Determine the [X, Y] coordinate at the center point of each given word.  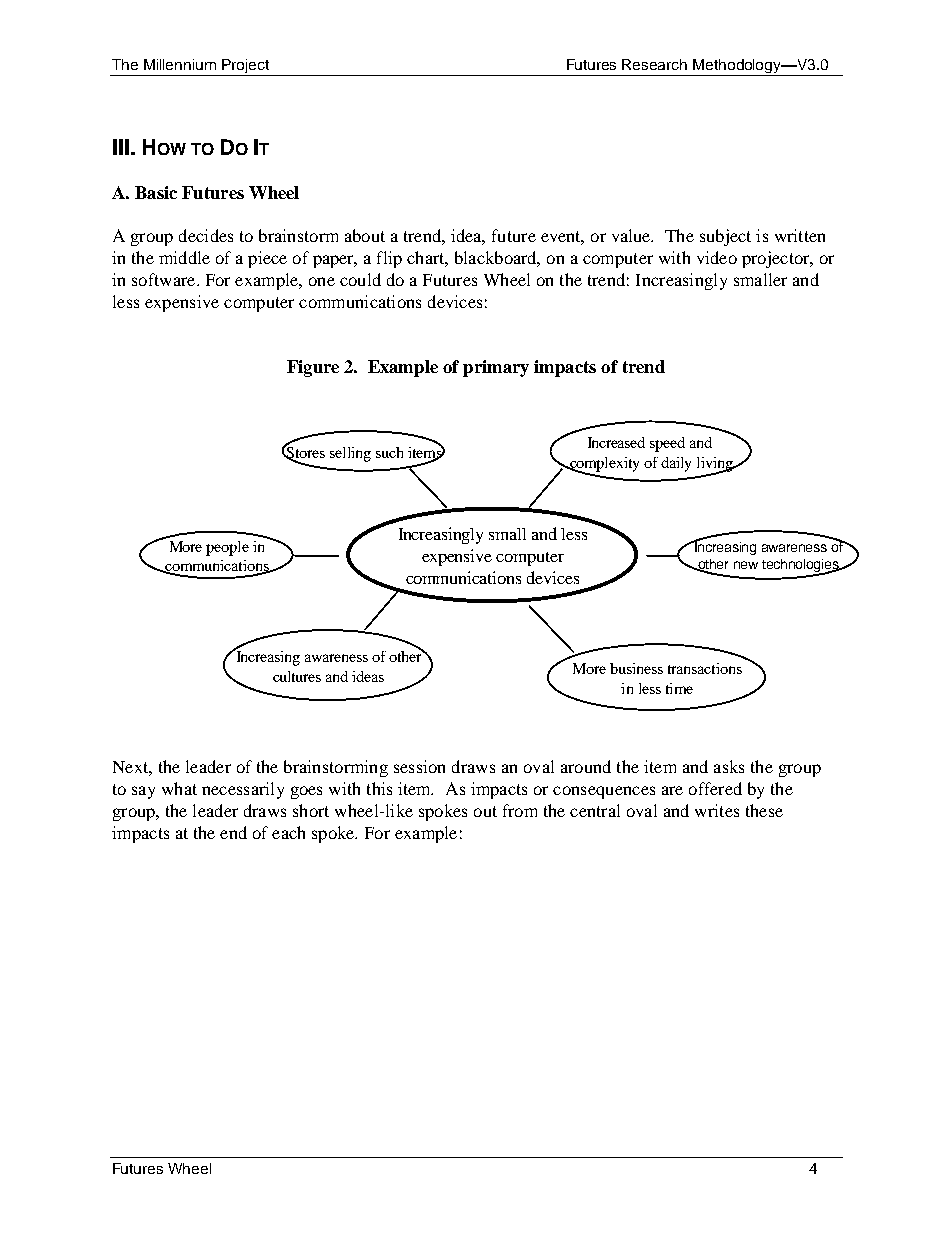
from [520, 810]
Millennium [180, 64]
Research [654, 64]
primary [496, 368]
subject [725, 237]
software [165, 279]
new [746, 565]
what [179, 788]
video [717, 257]
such [389, 452]
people [227, 548]
